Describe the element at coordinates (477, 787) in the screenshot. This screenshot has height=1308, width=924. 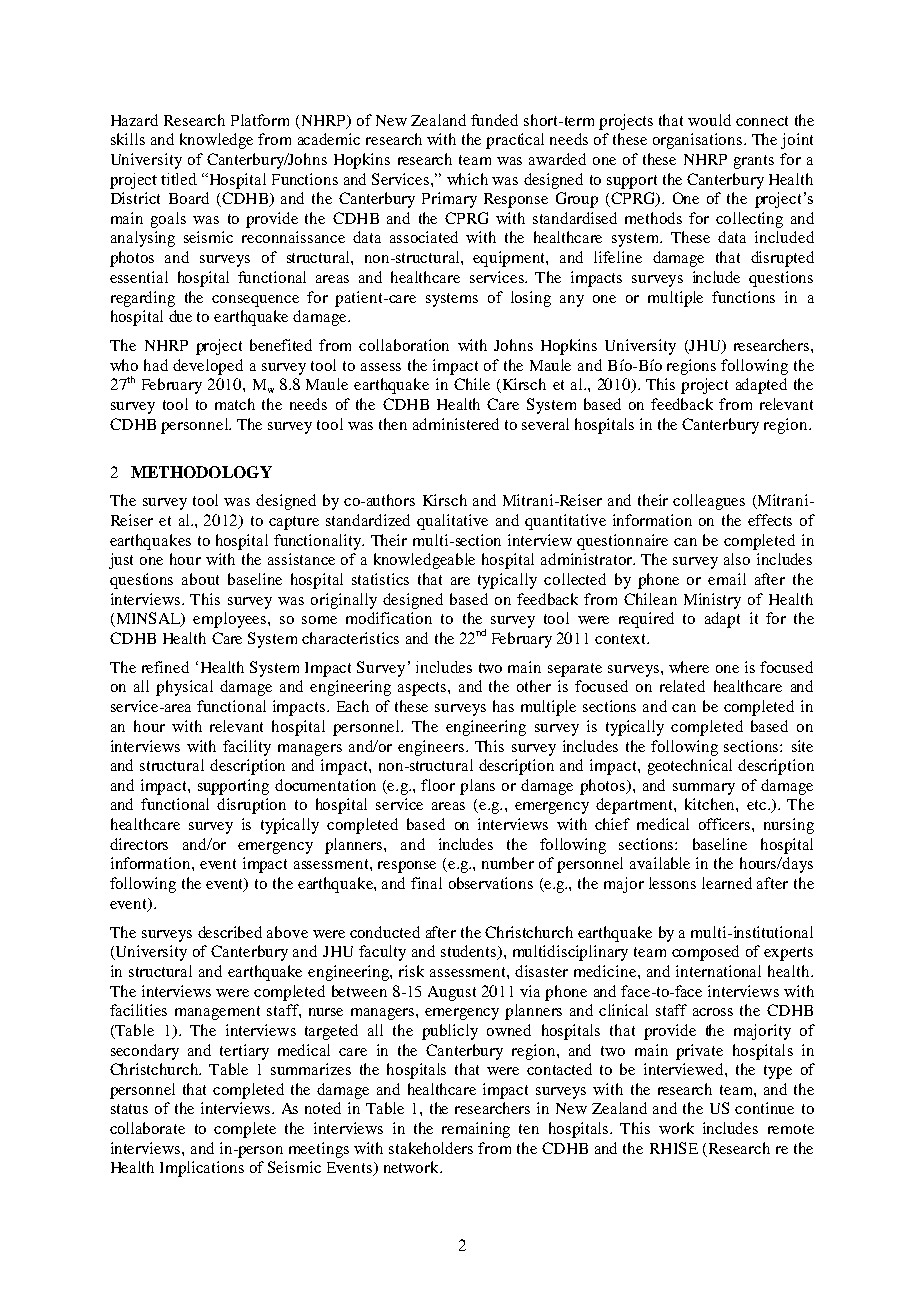
I see `plans` at that location.
